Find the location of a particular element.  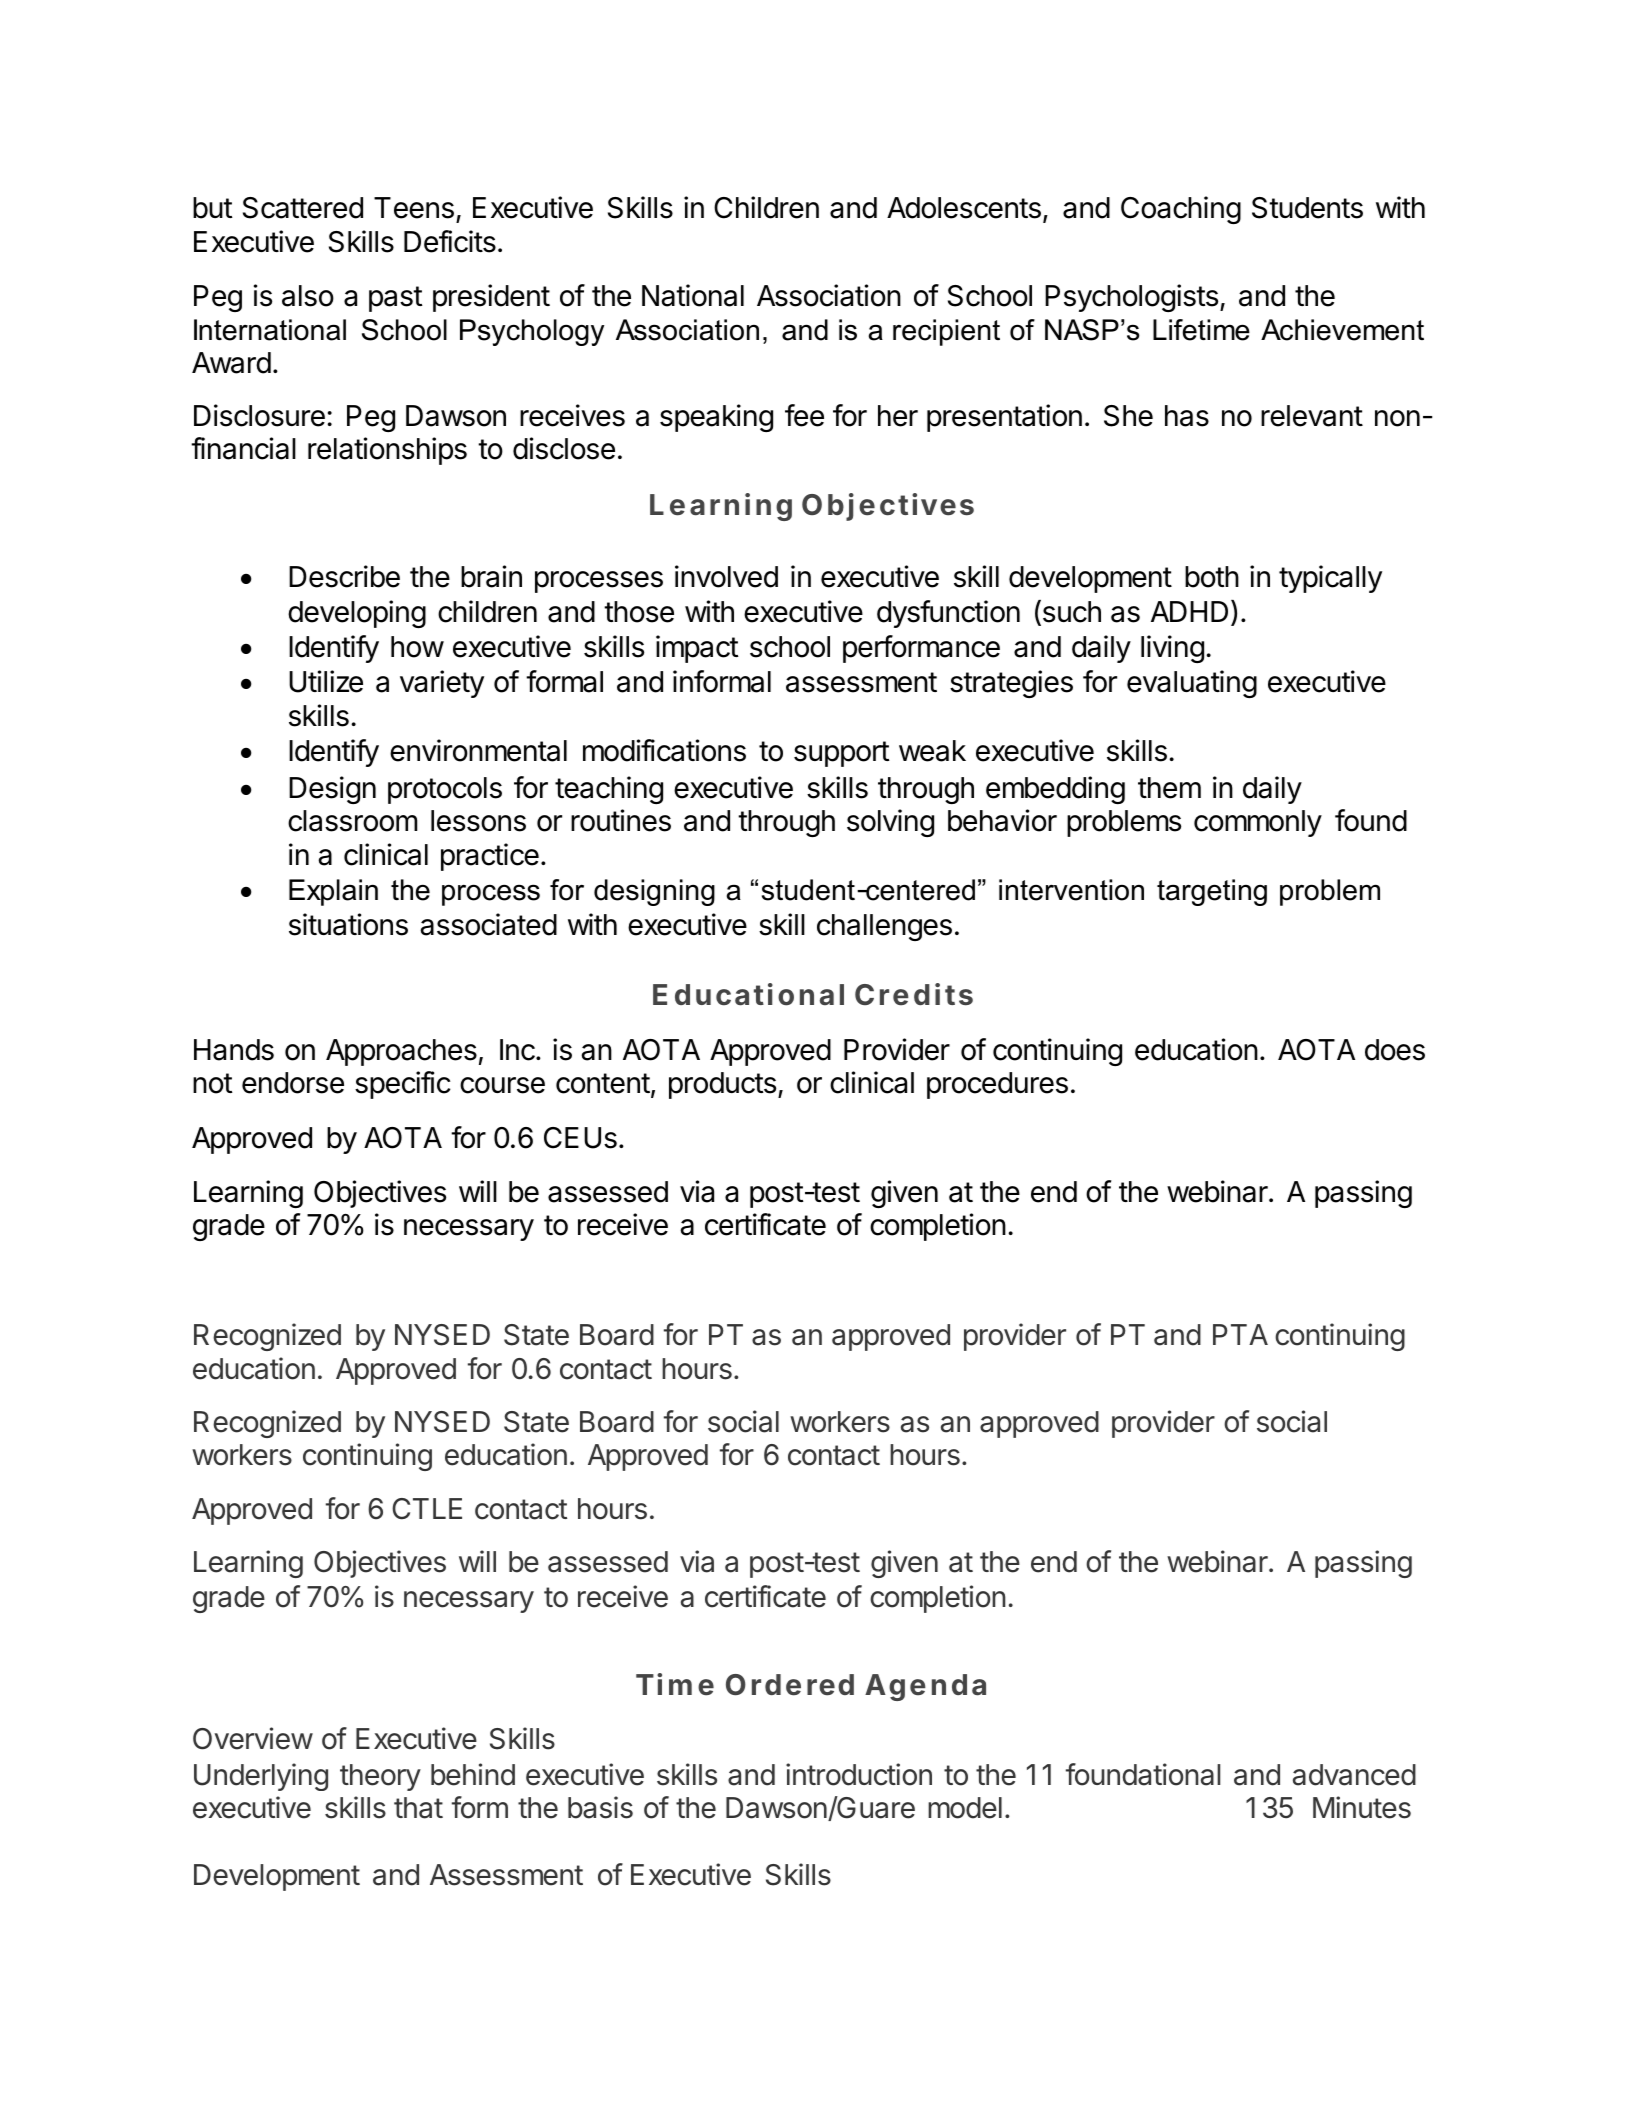

introduction is located at coordinates (859, 1774).
